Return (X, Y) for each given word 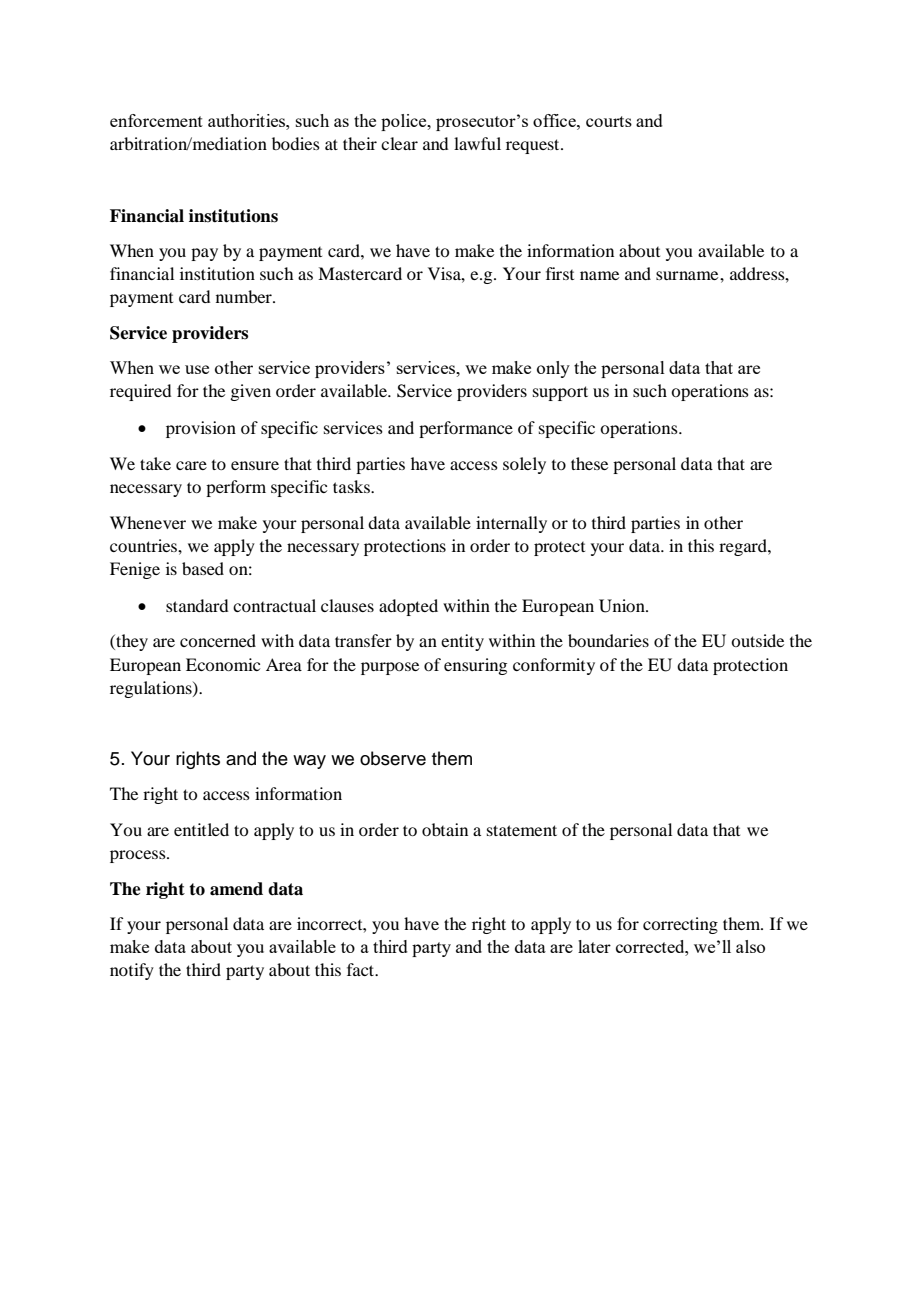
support (560, 393)
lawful (477, 143)
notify (132, 971)
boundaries (608, 640)
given (250, 392)
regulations (152, 689)
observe (393, 758)
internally (511, 524)
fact (362, 969)
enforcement (156, 120)
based (203, 568)
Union (623, 606)
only (553, 369)
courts (609, 121)
